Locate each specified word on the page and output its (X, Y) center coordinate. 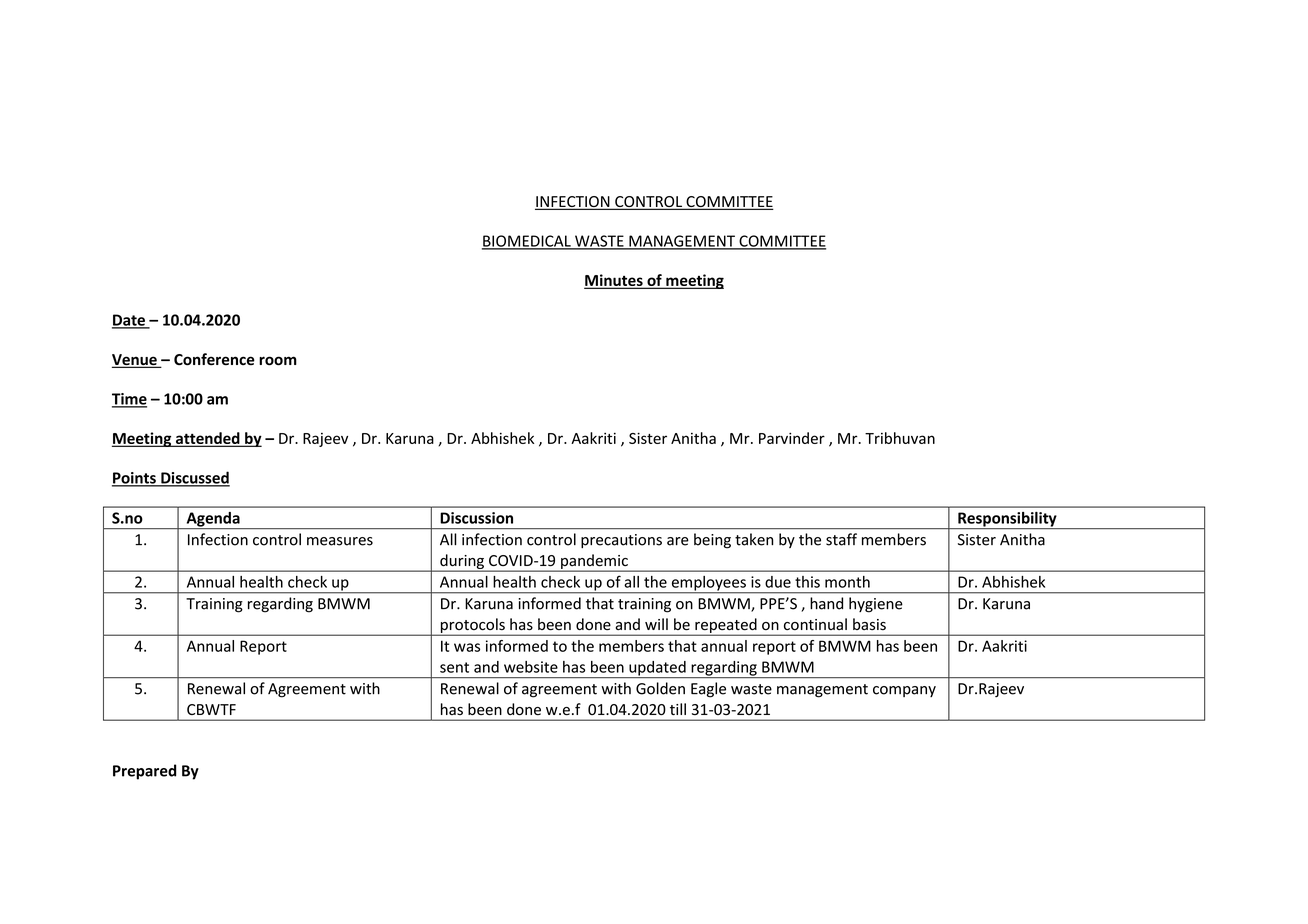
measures (340, 541)
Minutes (614, 281)
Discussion (476, 518)
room (278, 361)
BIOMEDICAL (527, 242)
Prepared (144, 772)
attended (208, 439)
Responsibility (1007, 520)
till (678, 709)
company (904, 691)
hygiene (876, 605)
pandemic (594, 562)
